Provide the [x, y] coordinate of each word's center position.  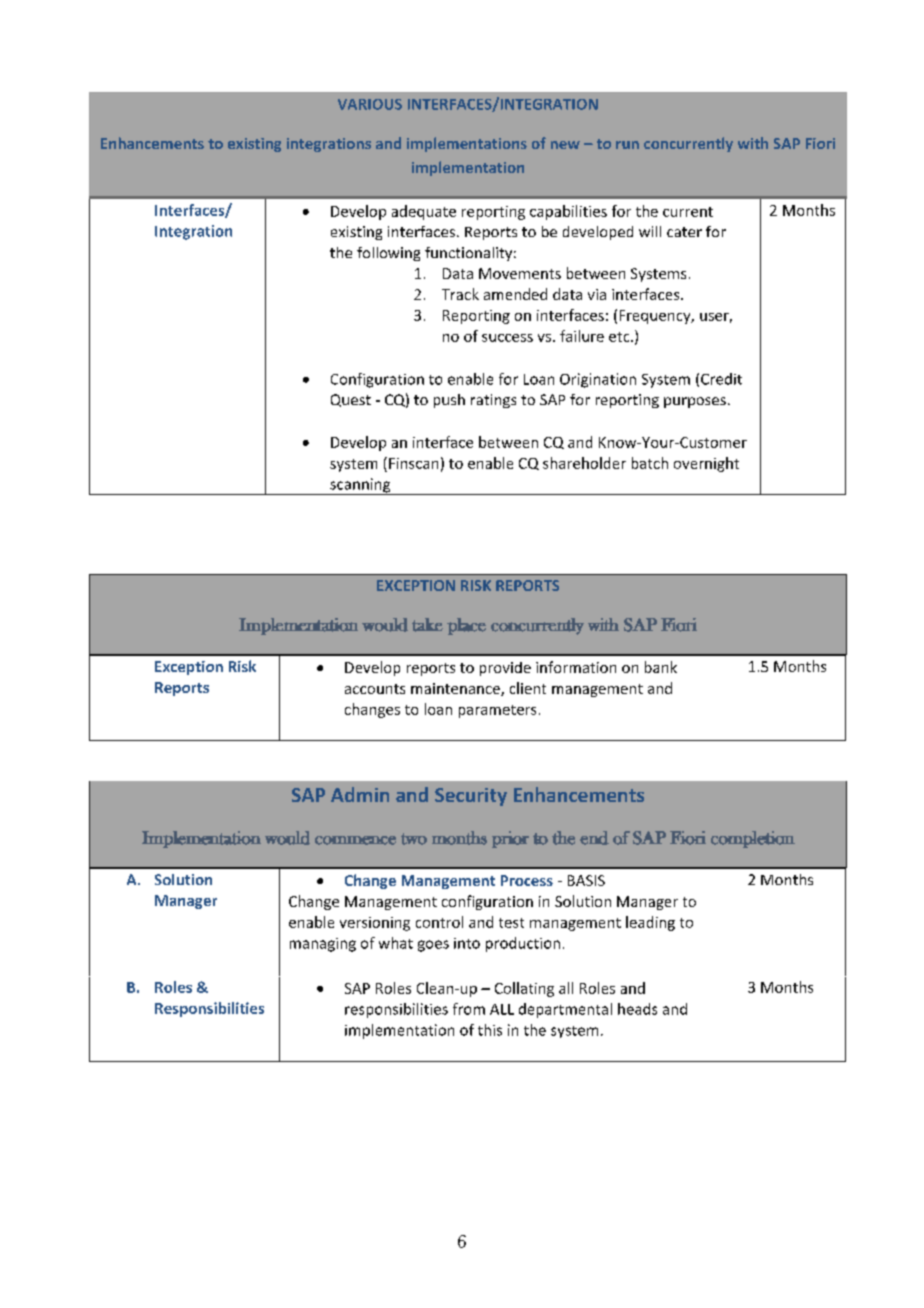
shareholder [584, 463]
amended [515, 294]
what [396, 943]
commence [355, 840]
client [528, 688]
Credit [721, 379]
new [565, 145]
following [388, 254]
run [627, 145]
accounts [375, 689]
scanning [360, 486]
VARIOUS [370, 104]
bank [661, 667]
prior [510, 839]
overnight [706, 464]
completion [753, 839]
